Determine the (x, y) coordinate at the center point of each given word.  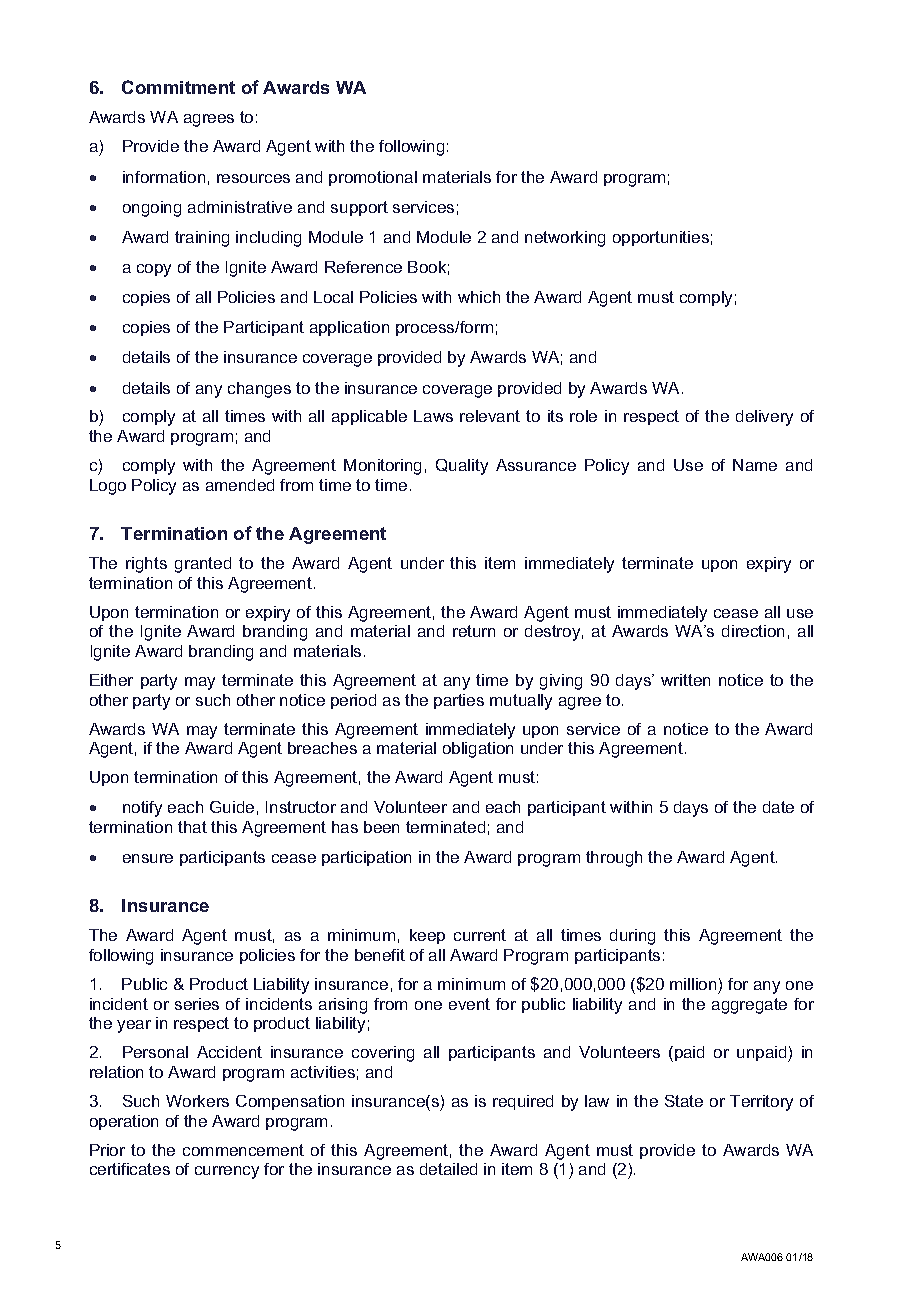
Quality (462, 467)
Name (755, 465)
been (381, 827)
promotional (373, 178)
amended (240, 485)
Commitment (178, 87)
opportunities (661, 238)
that (192, 827)
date (778, 807)
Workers (197, 1101)
